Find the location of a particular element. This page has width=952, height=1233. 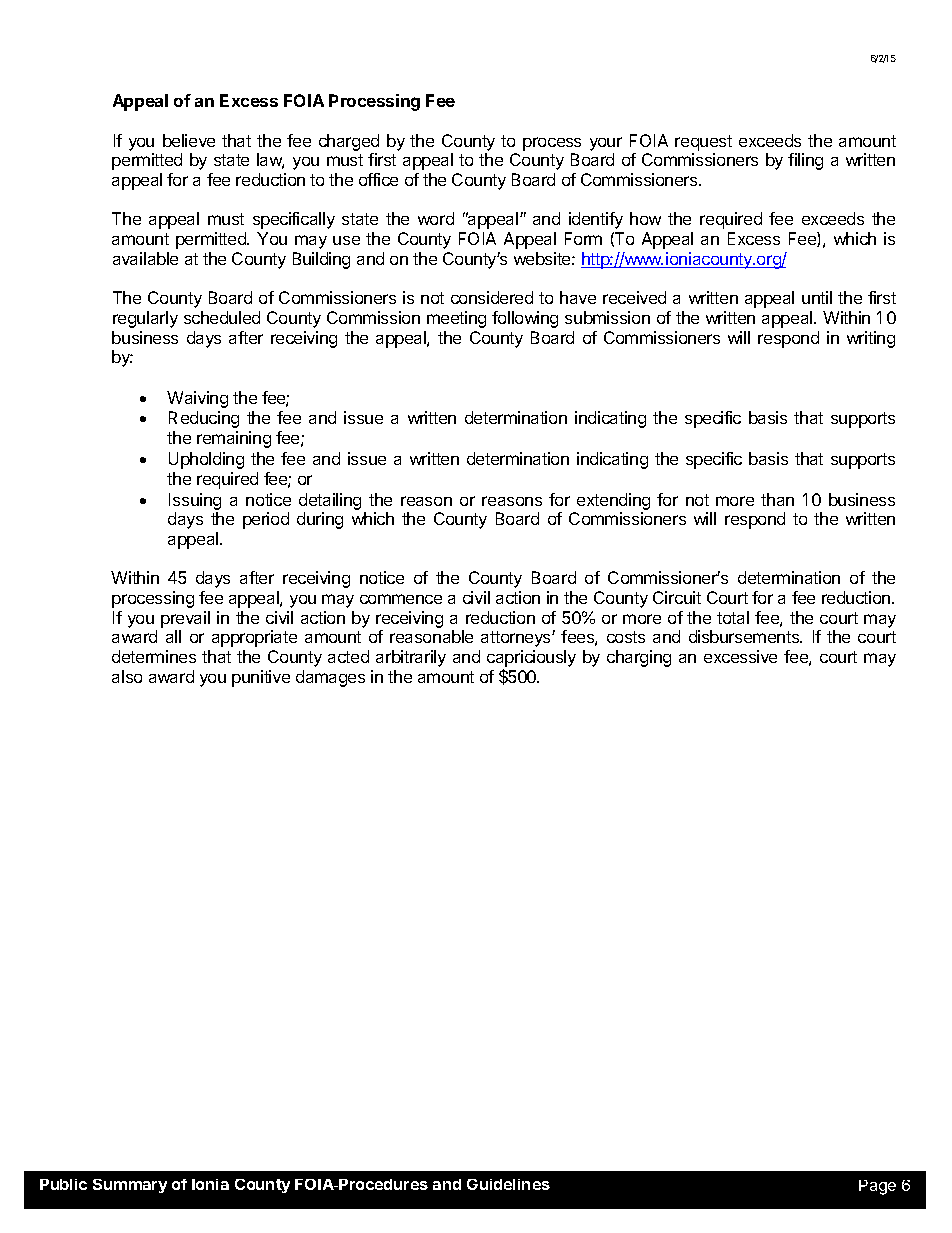

word is located at coordinates (436, 218).
